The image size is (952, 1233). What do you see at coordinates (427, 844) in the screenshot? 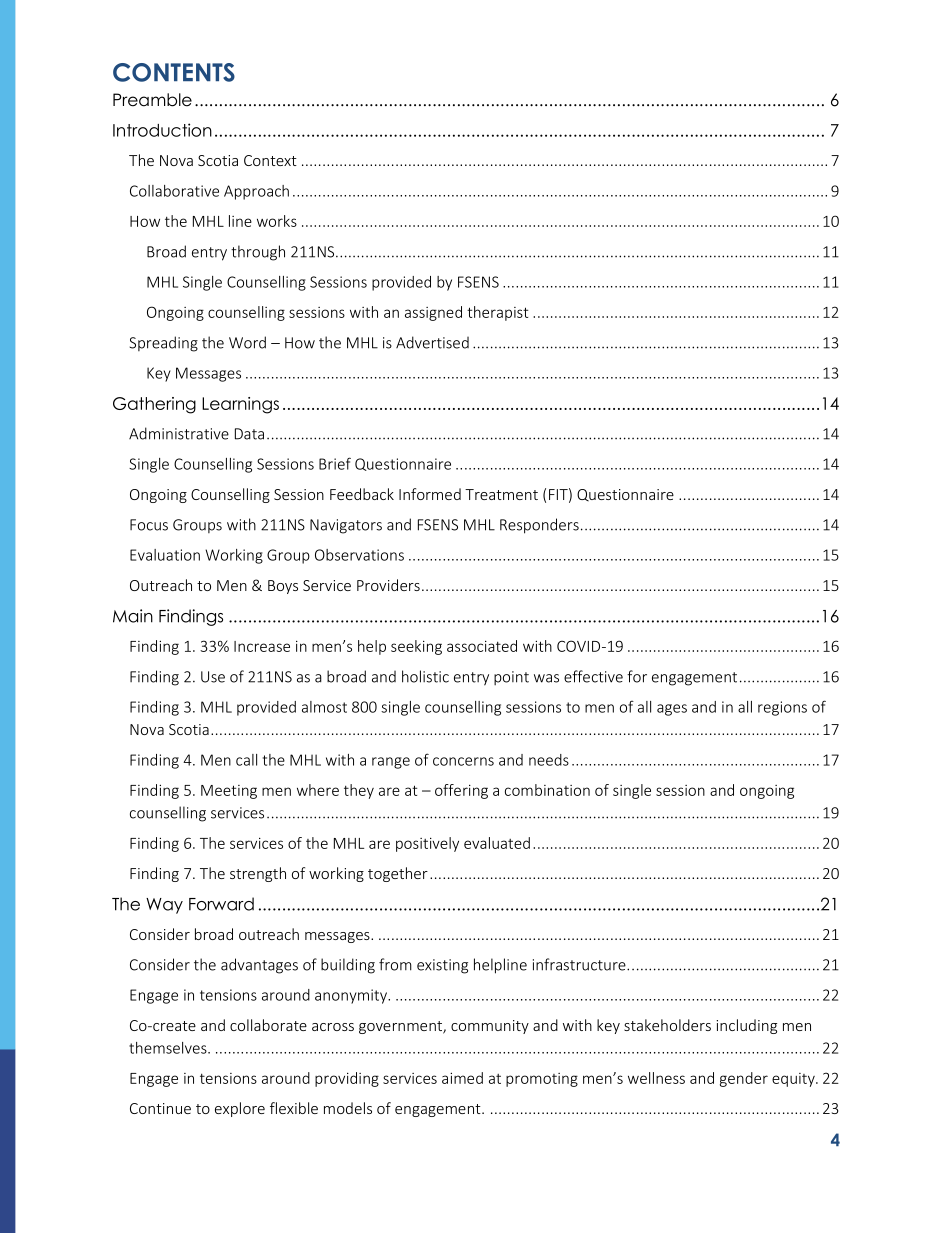
I see `positively` at bounding box center [427, 844].
